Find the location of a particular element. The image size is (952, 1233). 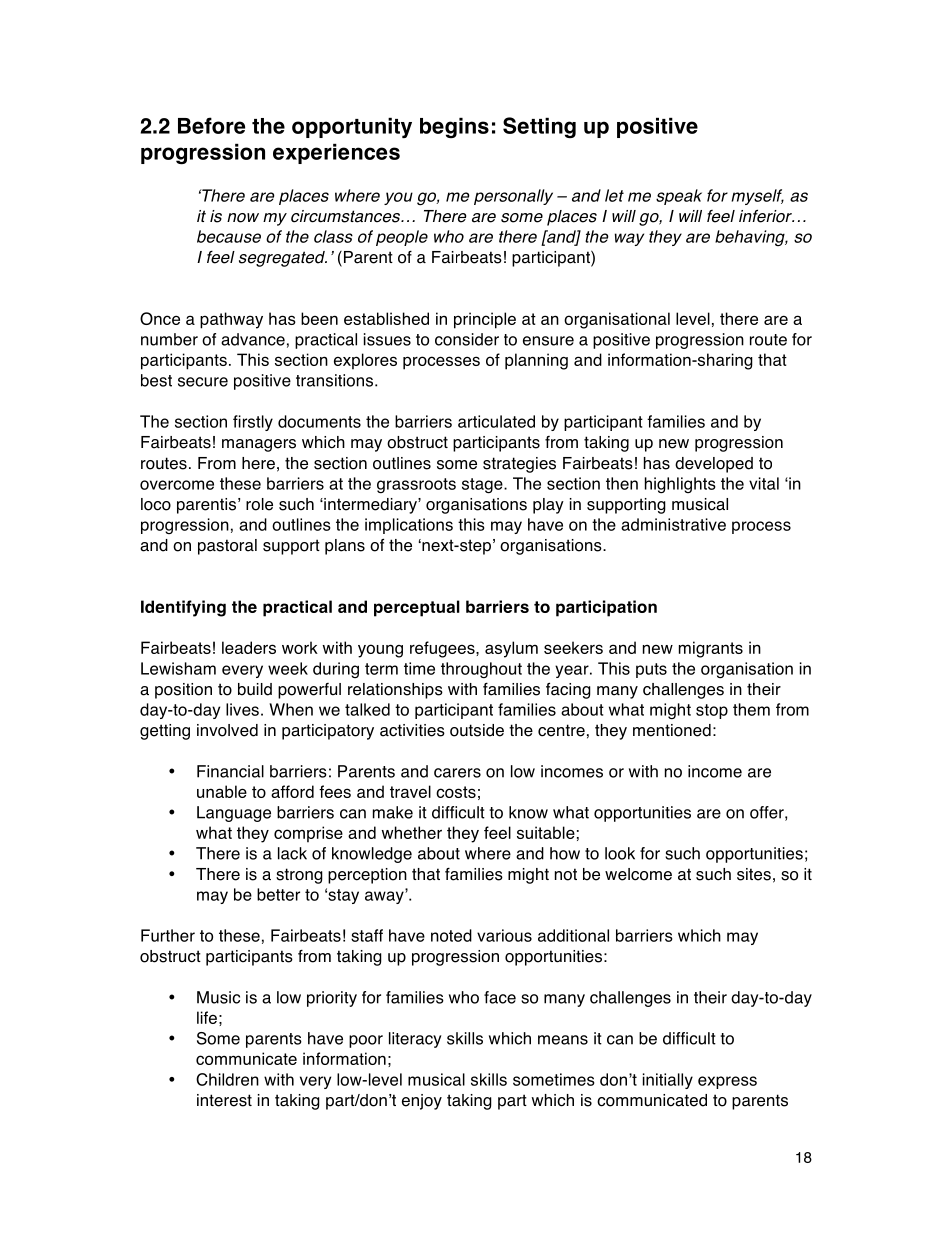

consider is located at coordinates (467, 339).
